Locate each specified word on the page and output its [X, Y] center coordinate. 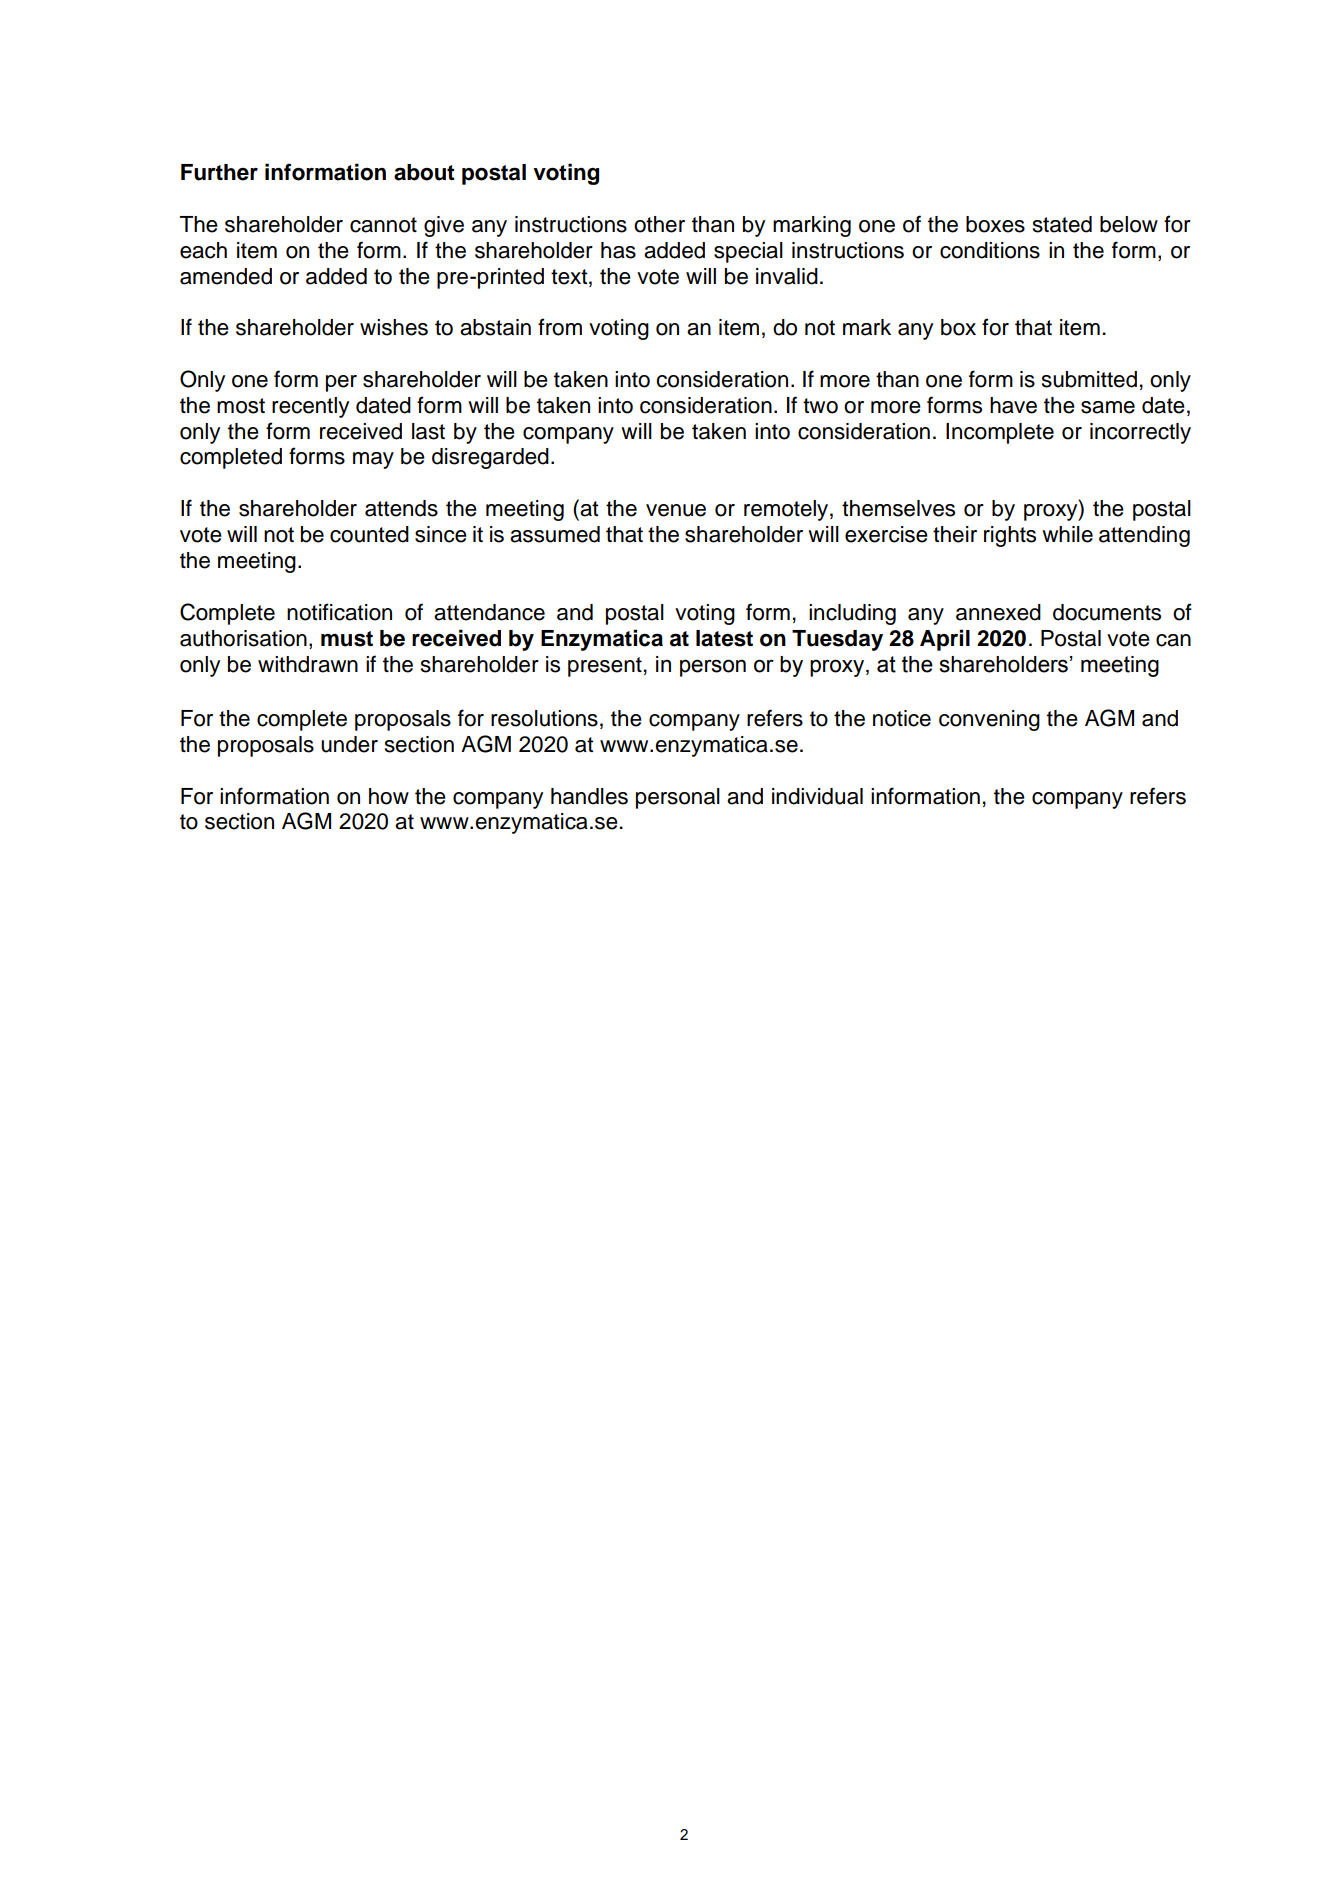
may [373, 460]
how [389, 796]
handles [589, 796]
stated [1062, 224]
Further [219, 172]
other [659, 224]
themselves [898, 508]
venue [676, 510]
